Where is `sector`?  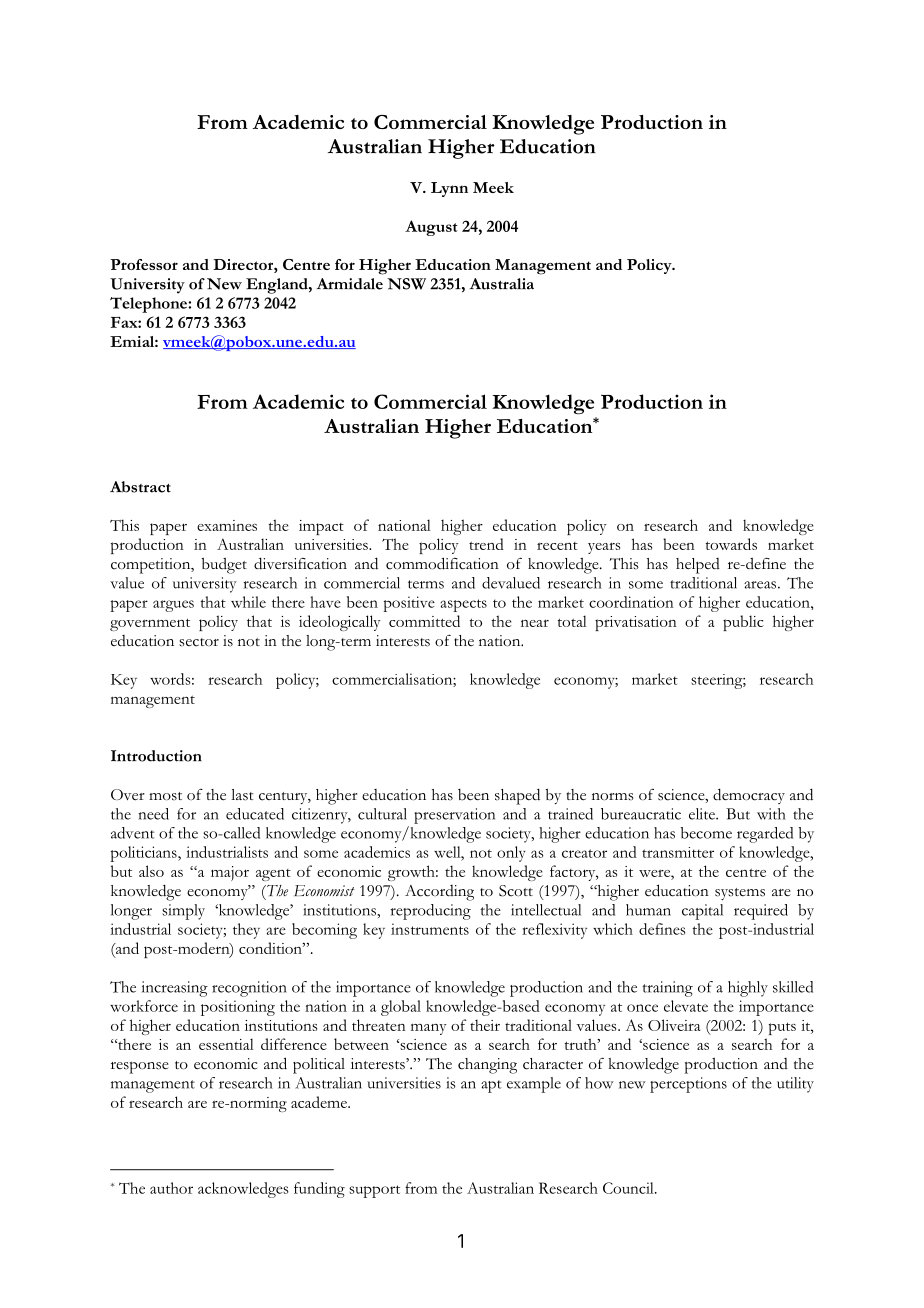 sector is located at coordinates (199, 642).
